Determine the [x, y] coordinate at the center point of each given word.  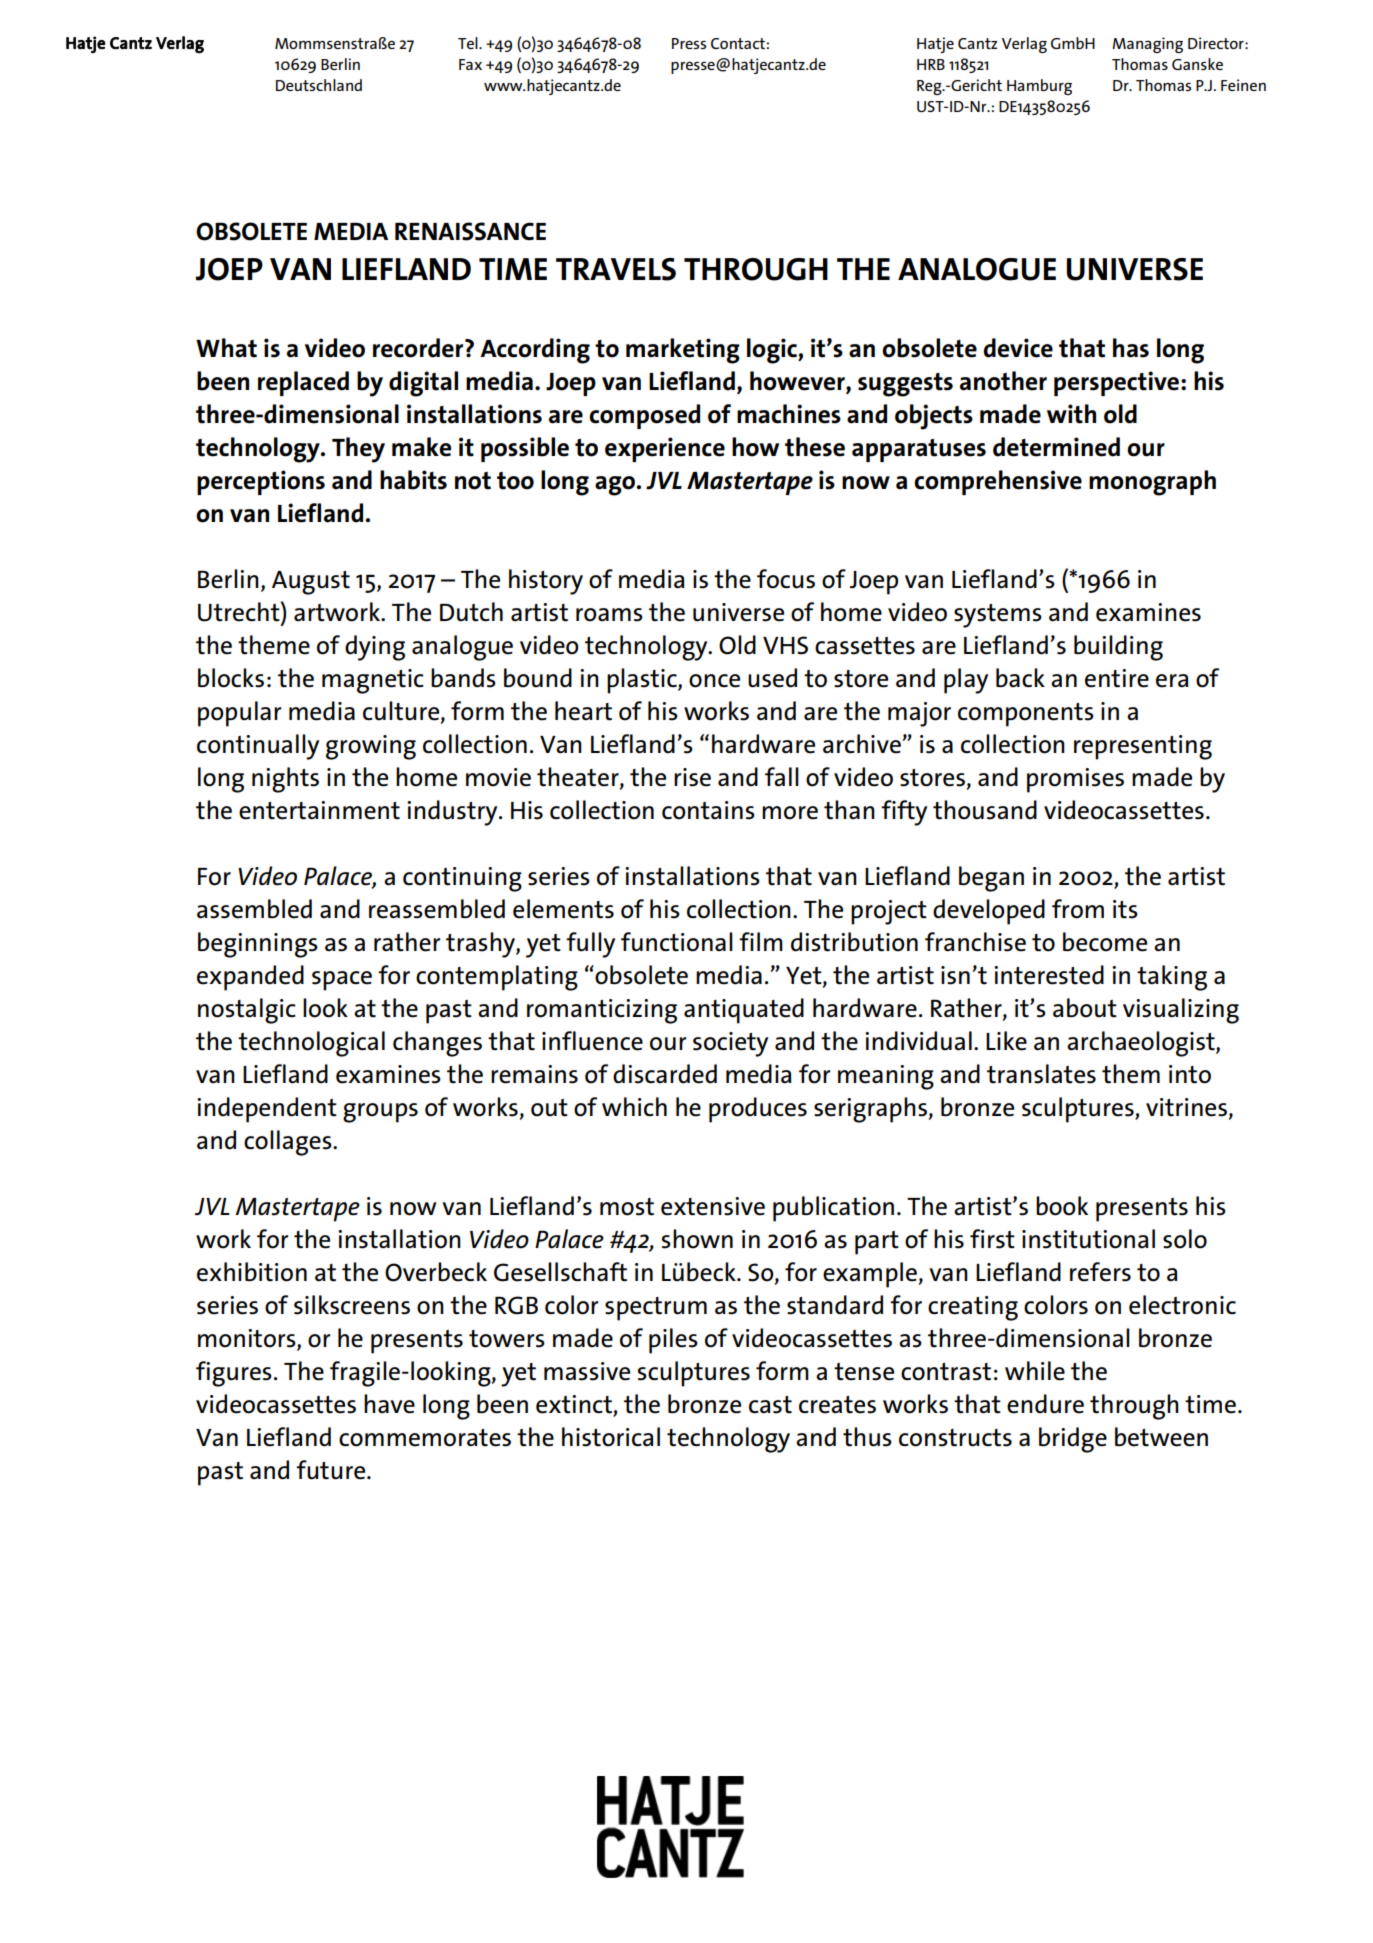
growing [371, 747]
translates [1041, 1074]
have [389, 1404]
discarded [665, 1074]
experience [665, 449]
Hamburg [1039, 87]
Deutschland [319, 85]
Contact [738, 43]
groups [380, 1113]
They [358, 450]
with [1071, 414]
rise [692, 777]
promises [1075, 780]
